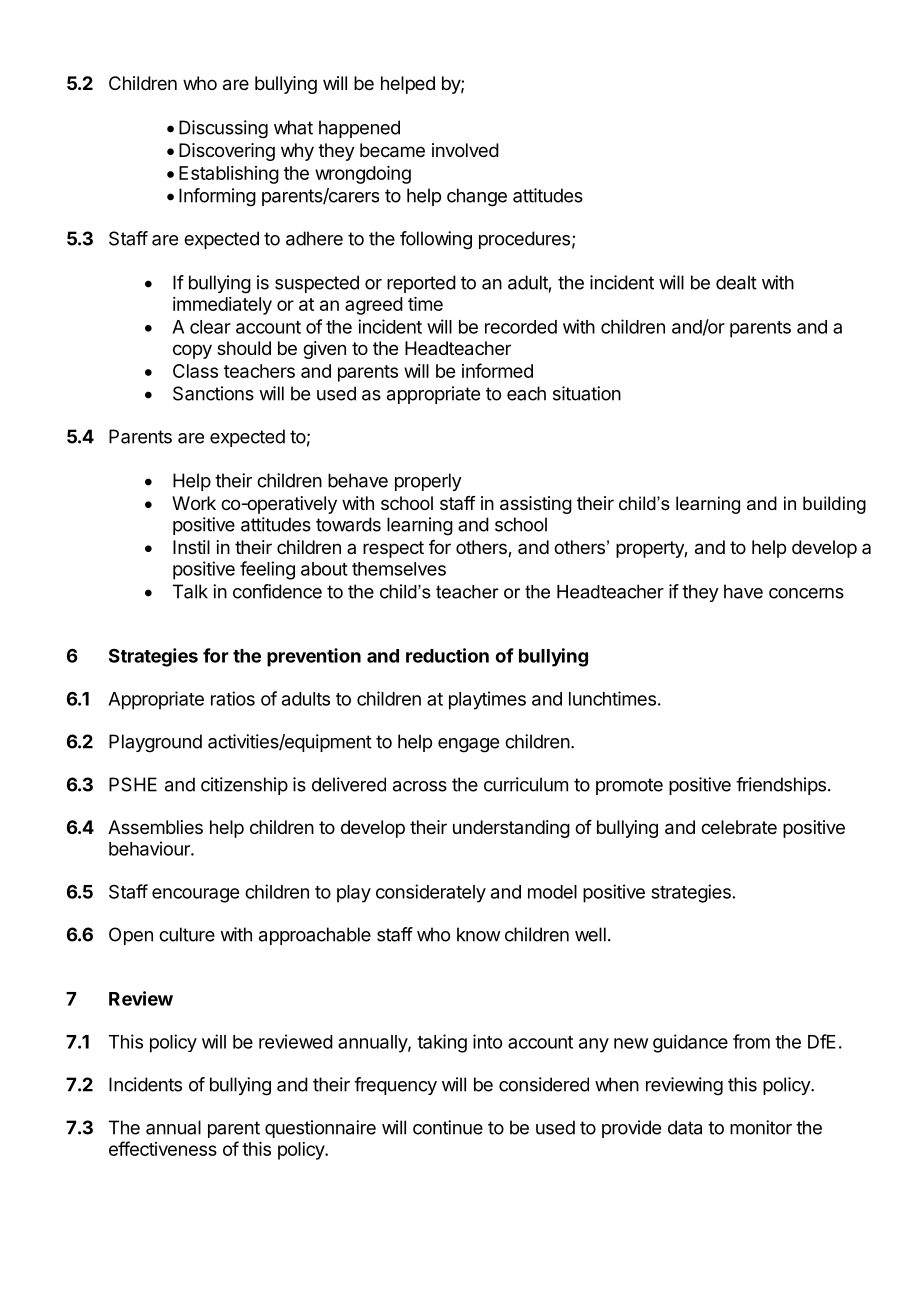 The image size is (924, 1308). I want to click on concerns, so click(806, 593).
